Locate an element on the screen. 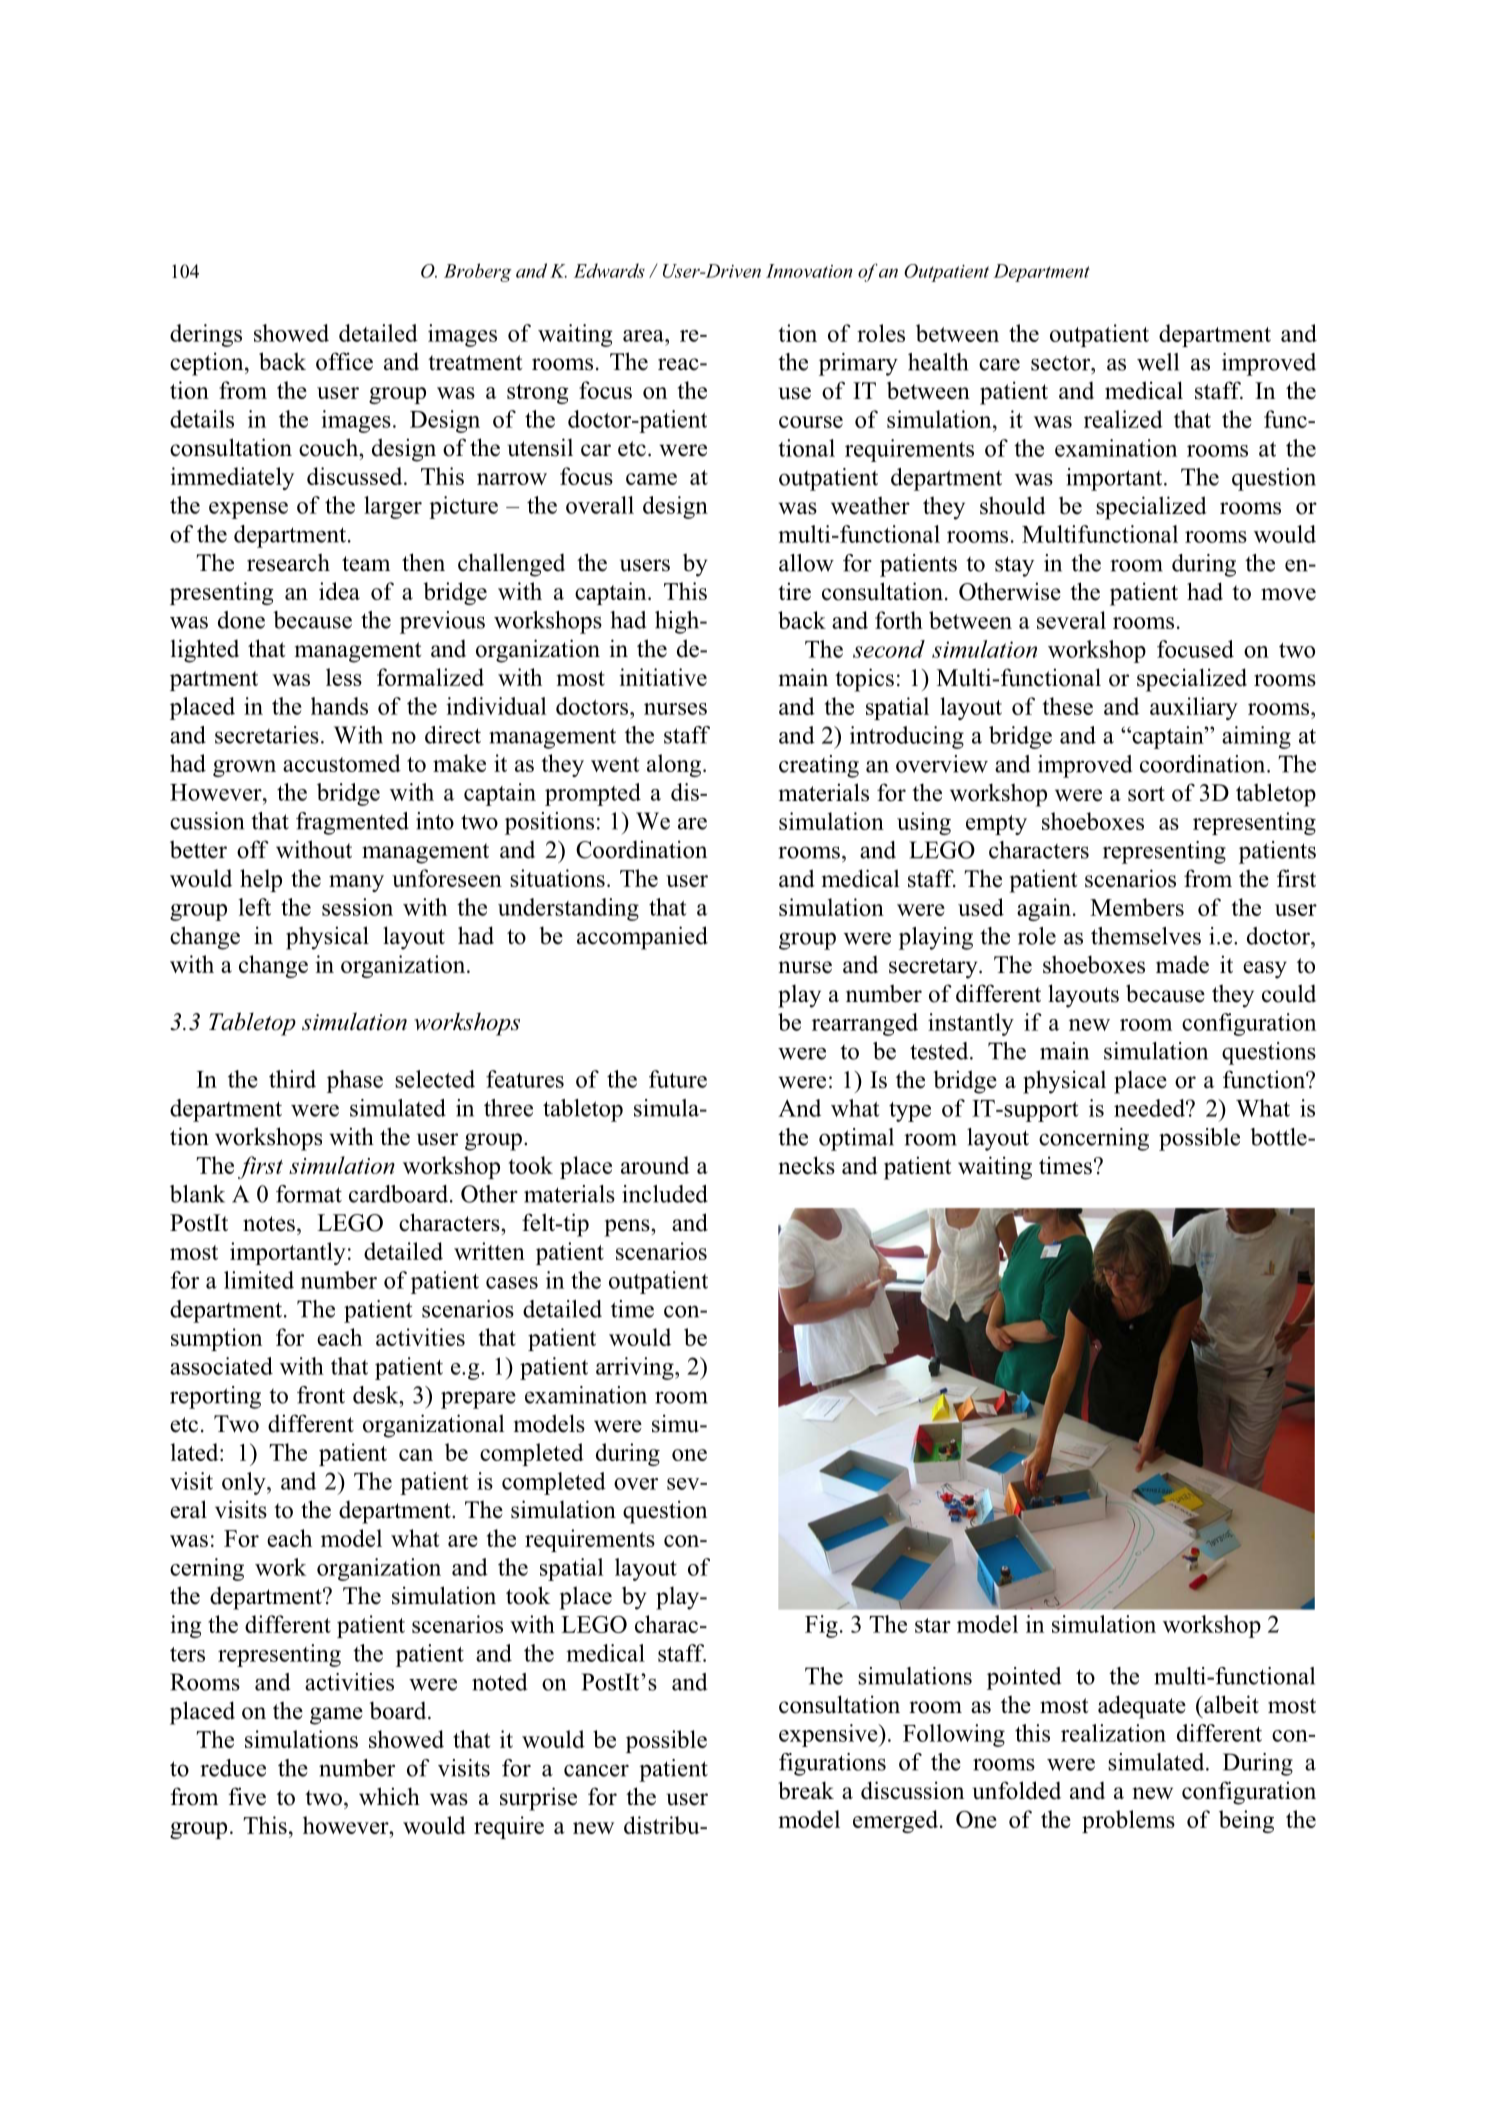 The image size is (1485, 2101). type is located at coordinates (910, 1112).
